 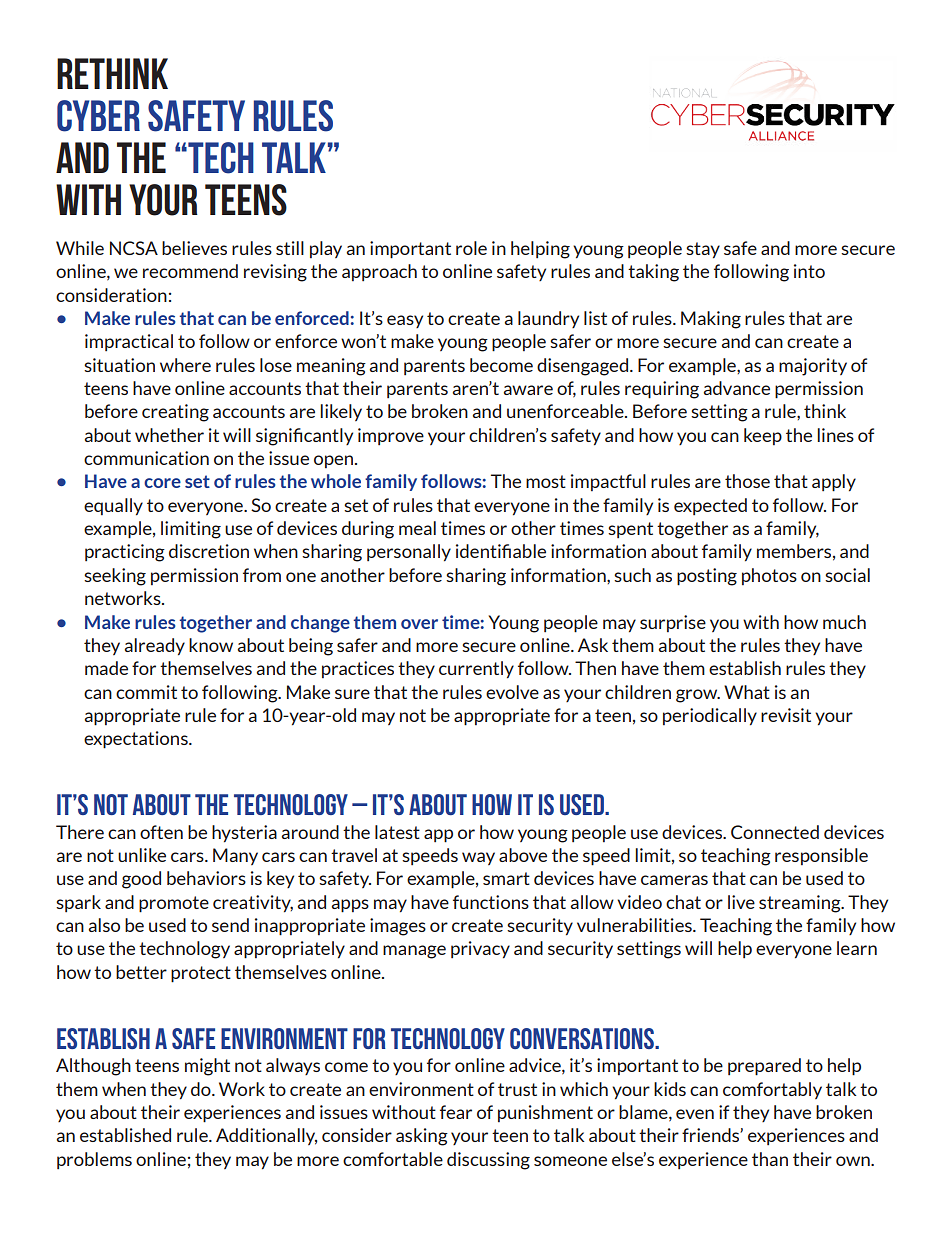 What do you see at coordinates (703, 250) in the document?
I see `stay` at bounding box center [703, 250].
